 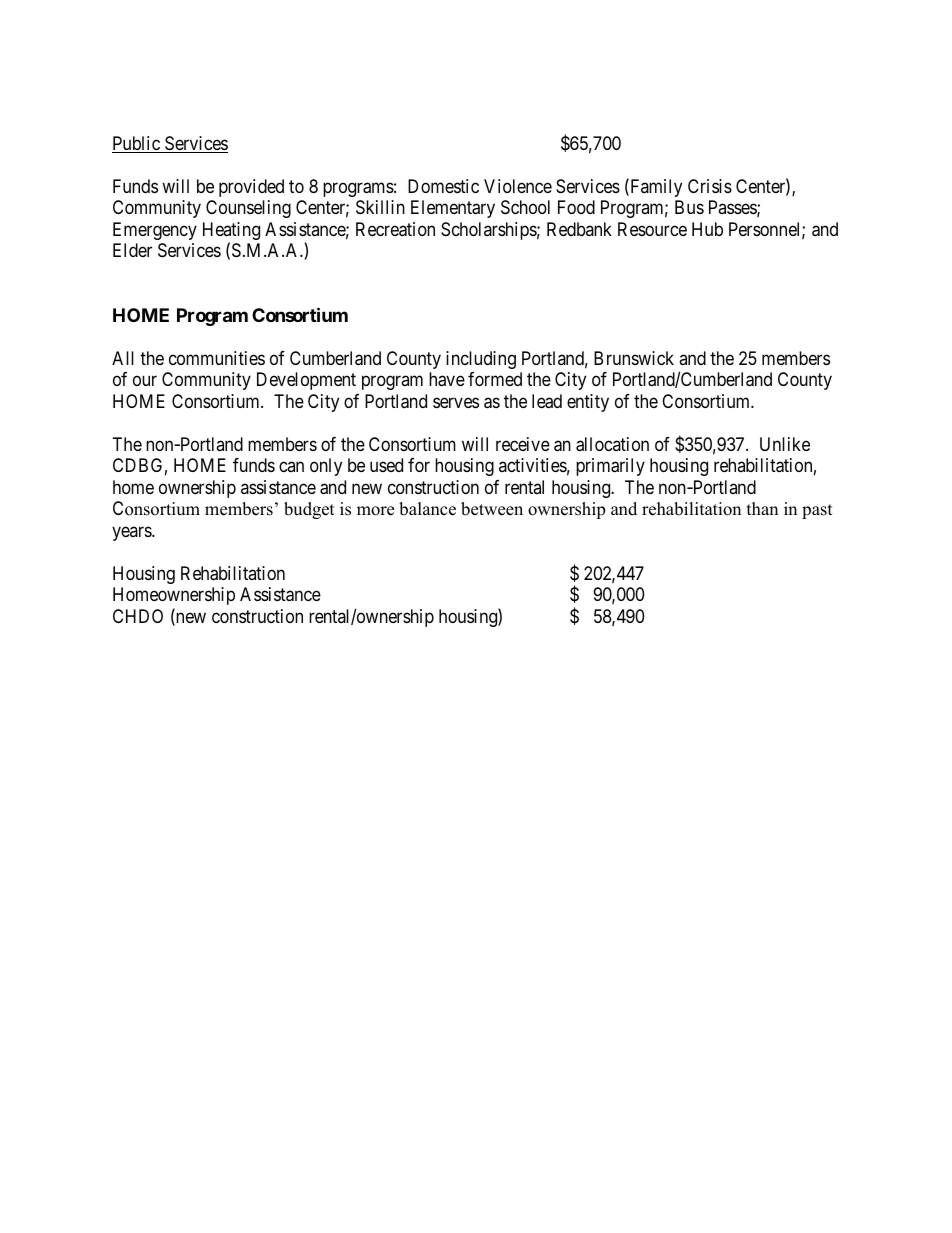 I want to click on years, so click(x=132, y=533).
